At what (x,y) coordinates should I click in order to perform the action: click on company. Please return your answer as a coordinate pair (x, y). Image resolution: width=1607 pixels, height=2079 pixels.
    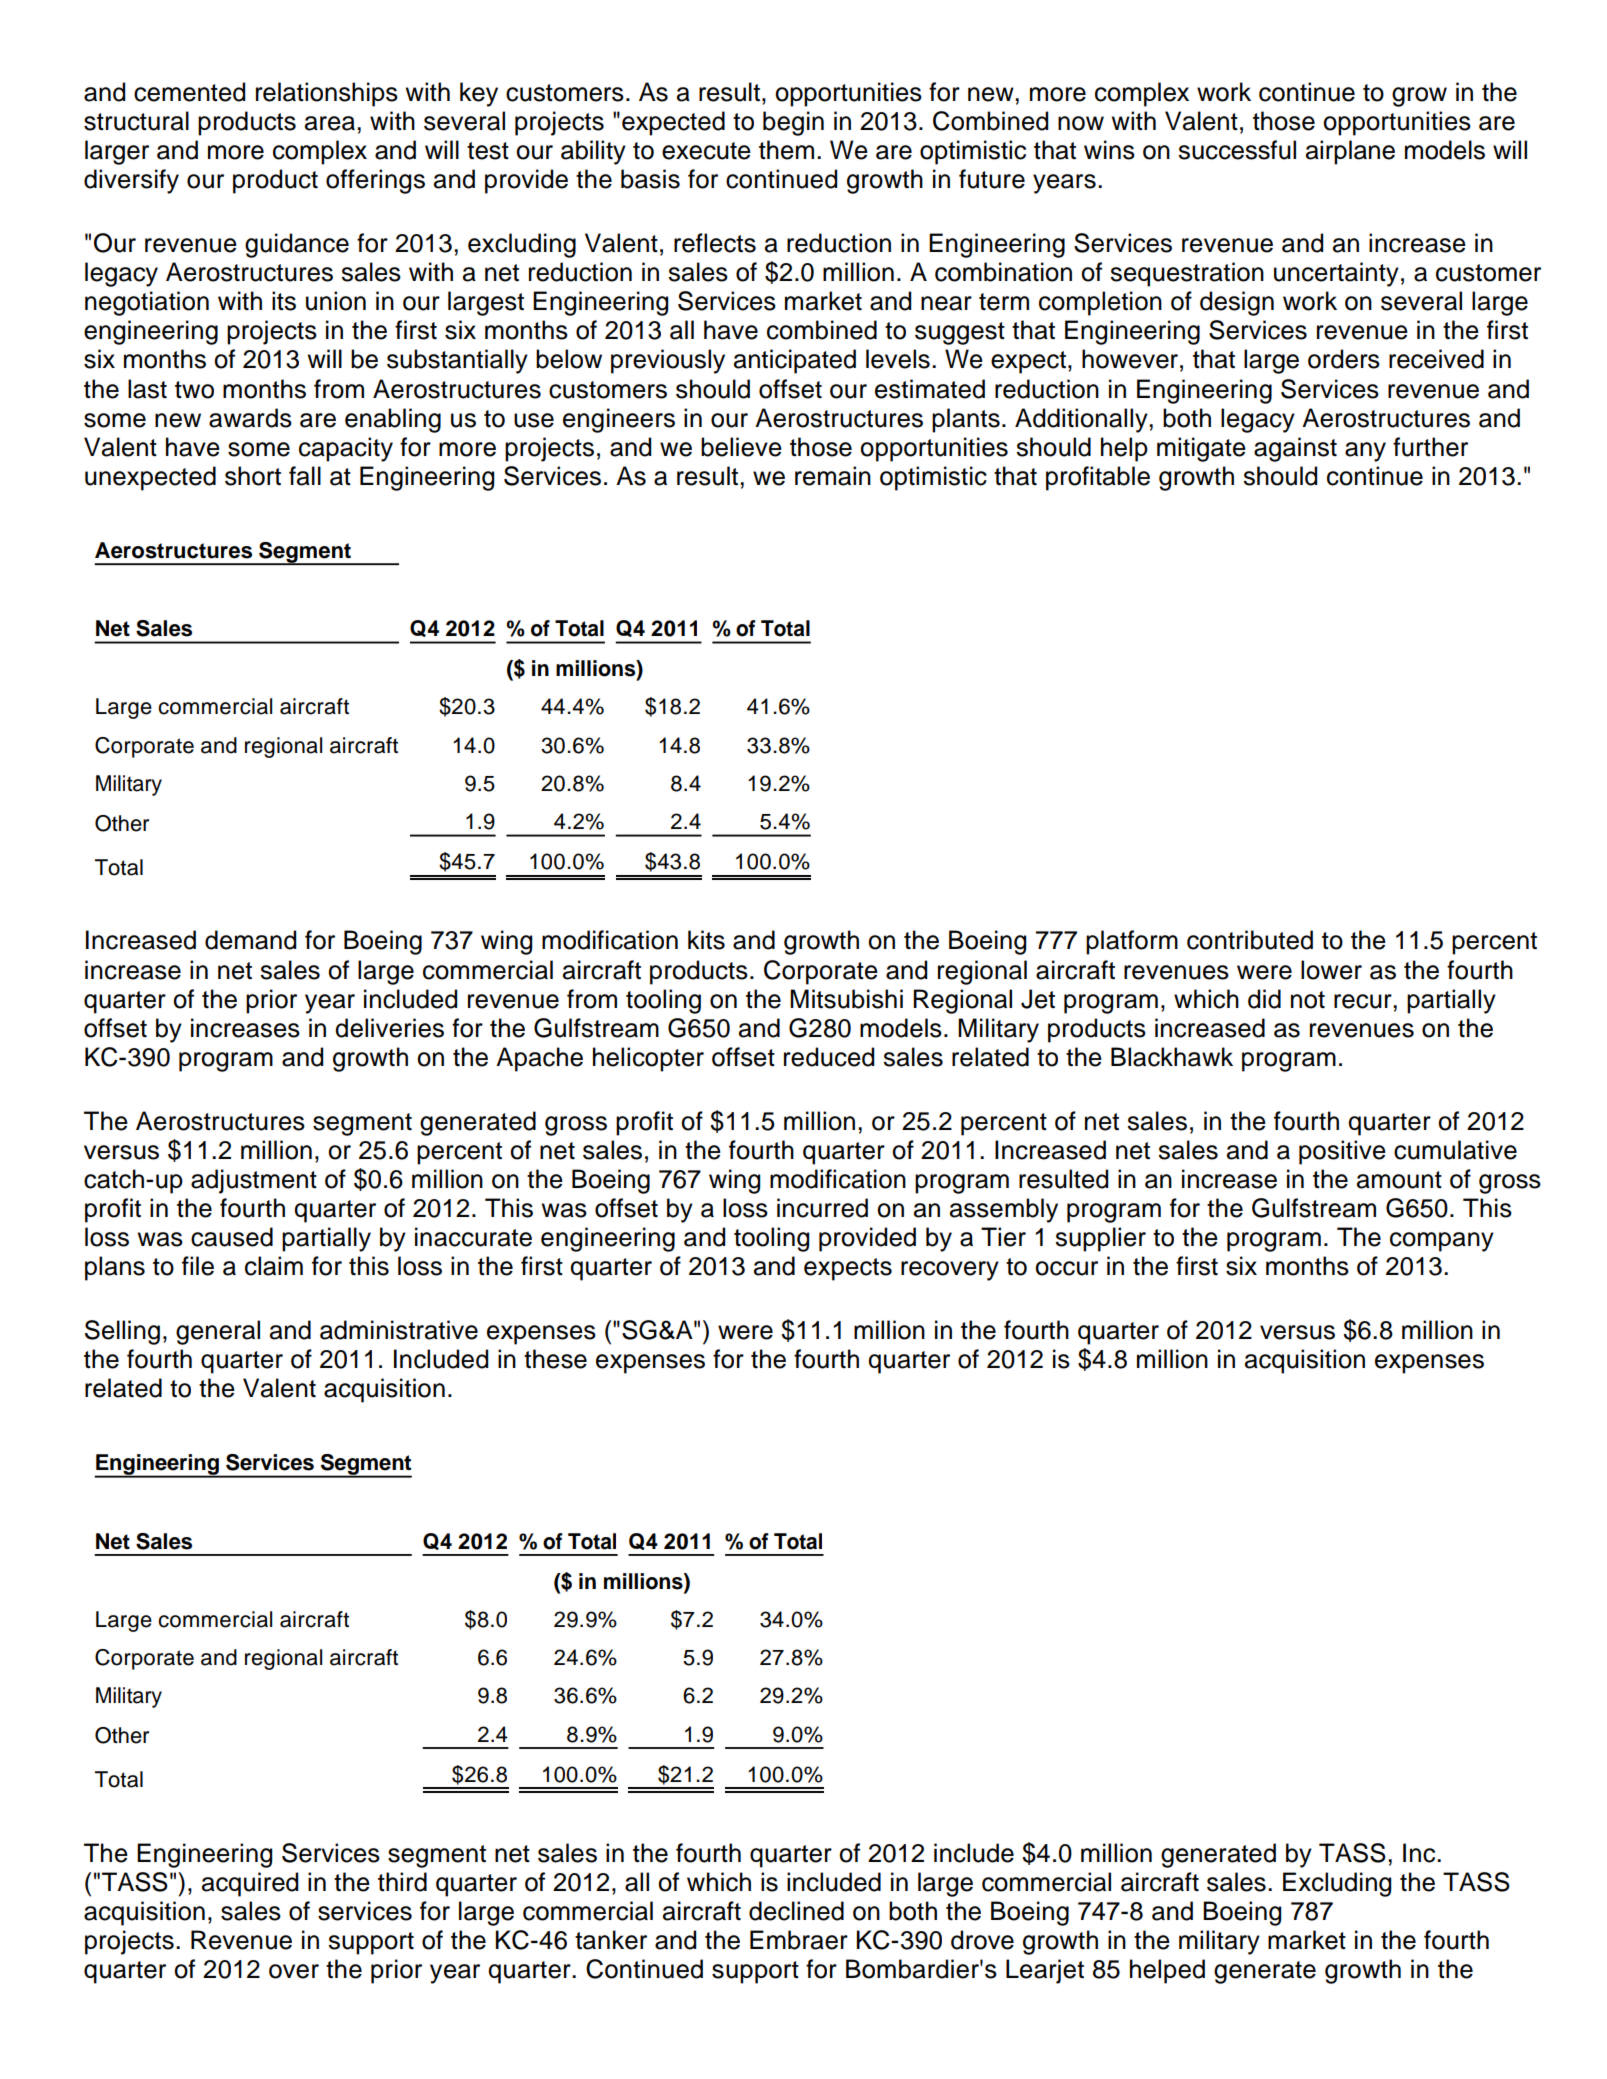
    Looking at the image, I should click on (1442, 1242).
